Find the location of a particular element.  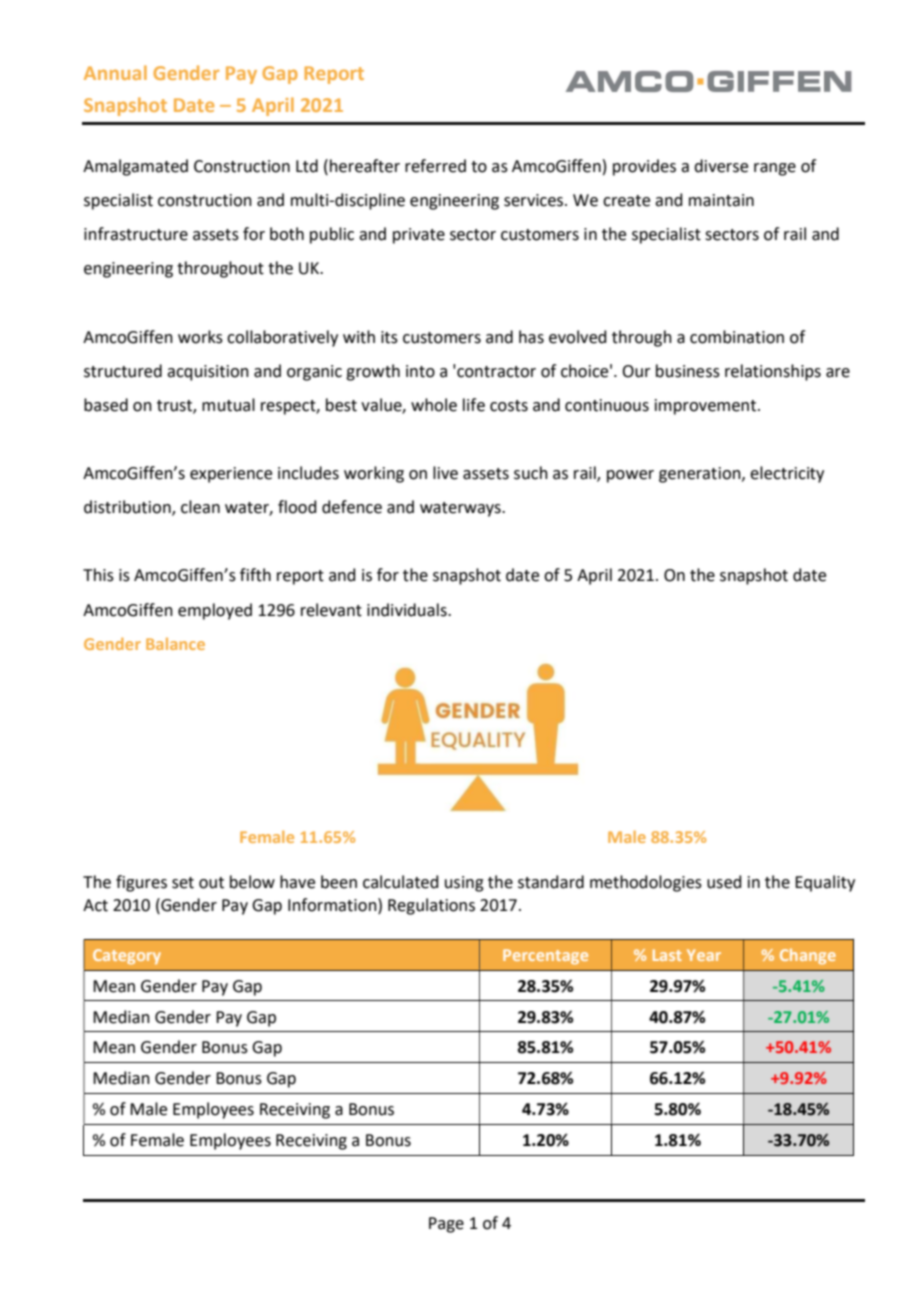

Percentage is located at coordinates (545, 956).
